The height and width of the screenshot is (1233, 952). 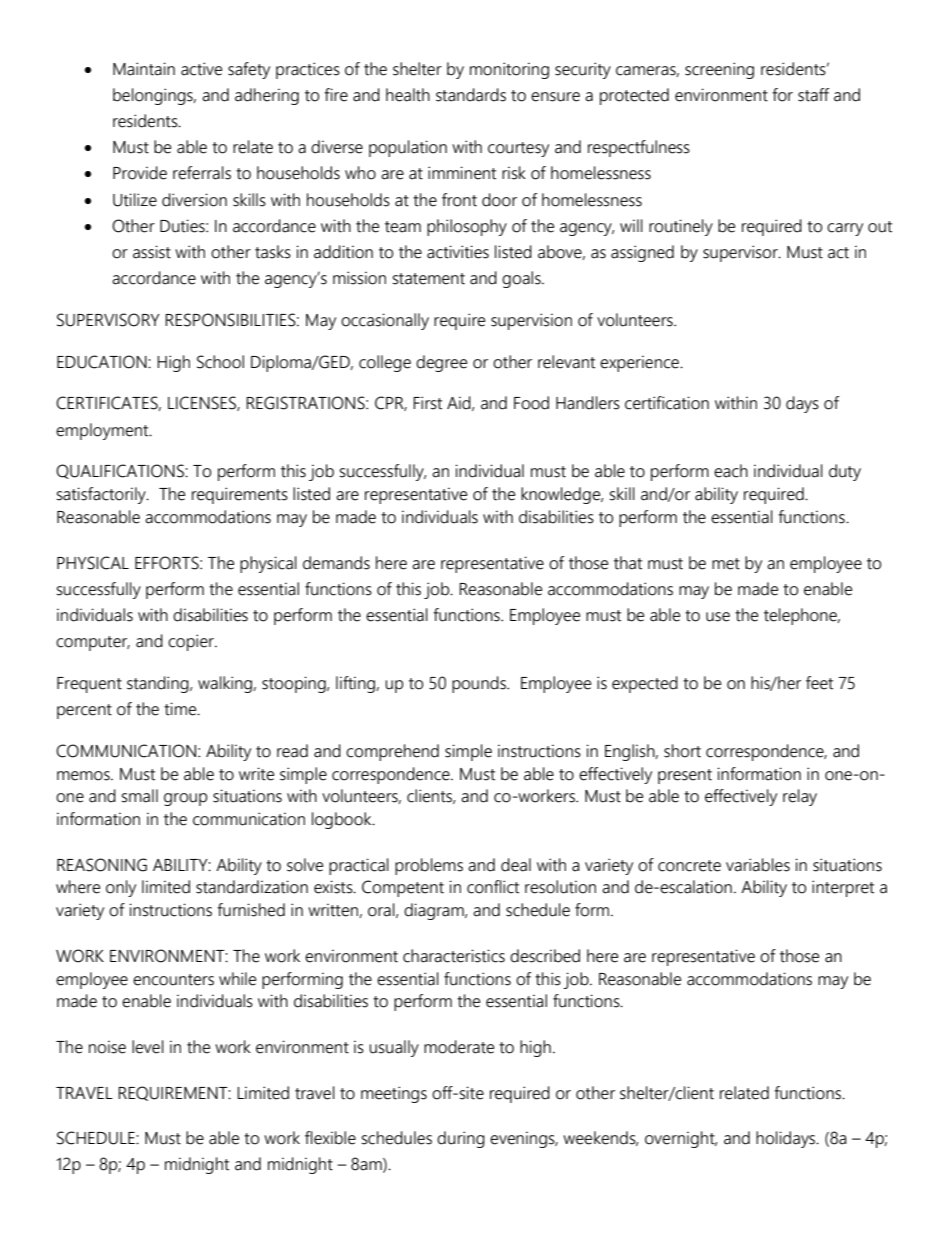 I want to click on active, so click(x=201, y=69).
